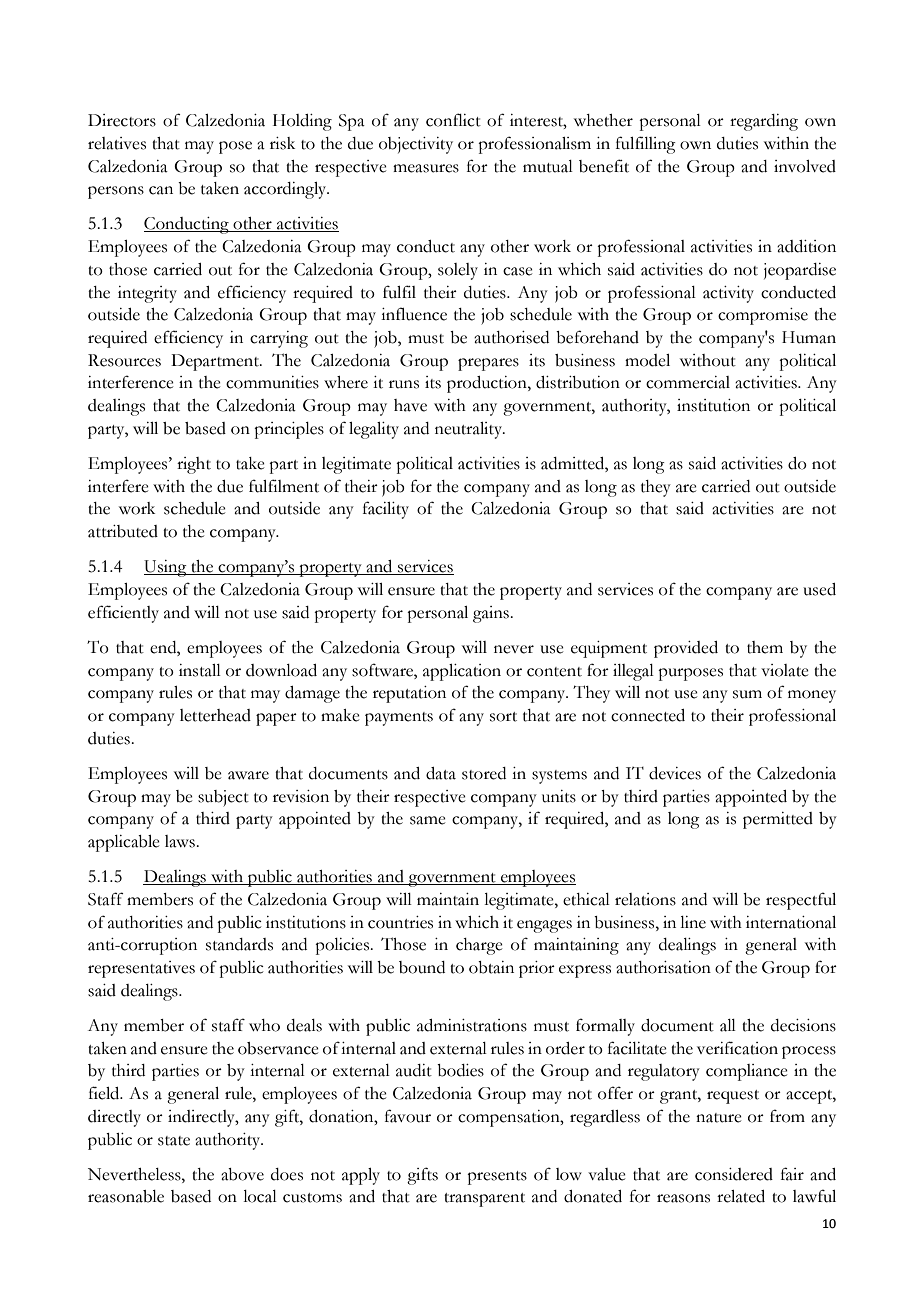 The width and height of the image is (924, 1308). What do you see at coordinates (764, 122) in the image?
I see `regarding` at bounding box center [764, 122].
